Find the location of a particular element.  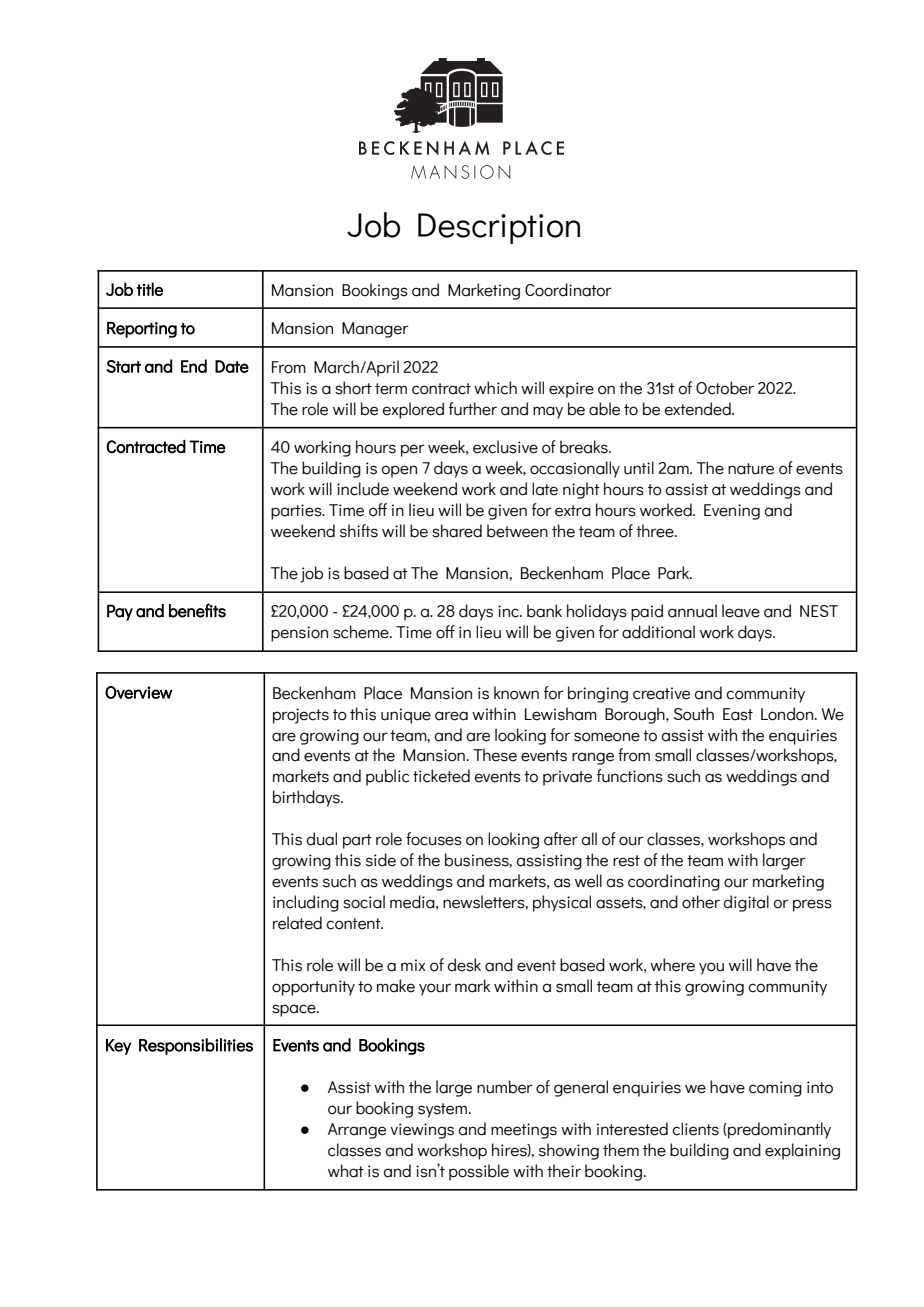

desk is located at coordinates (464, 965).
